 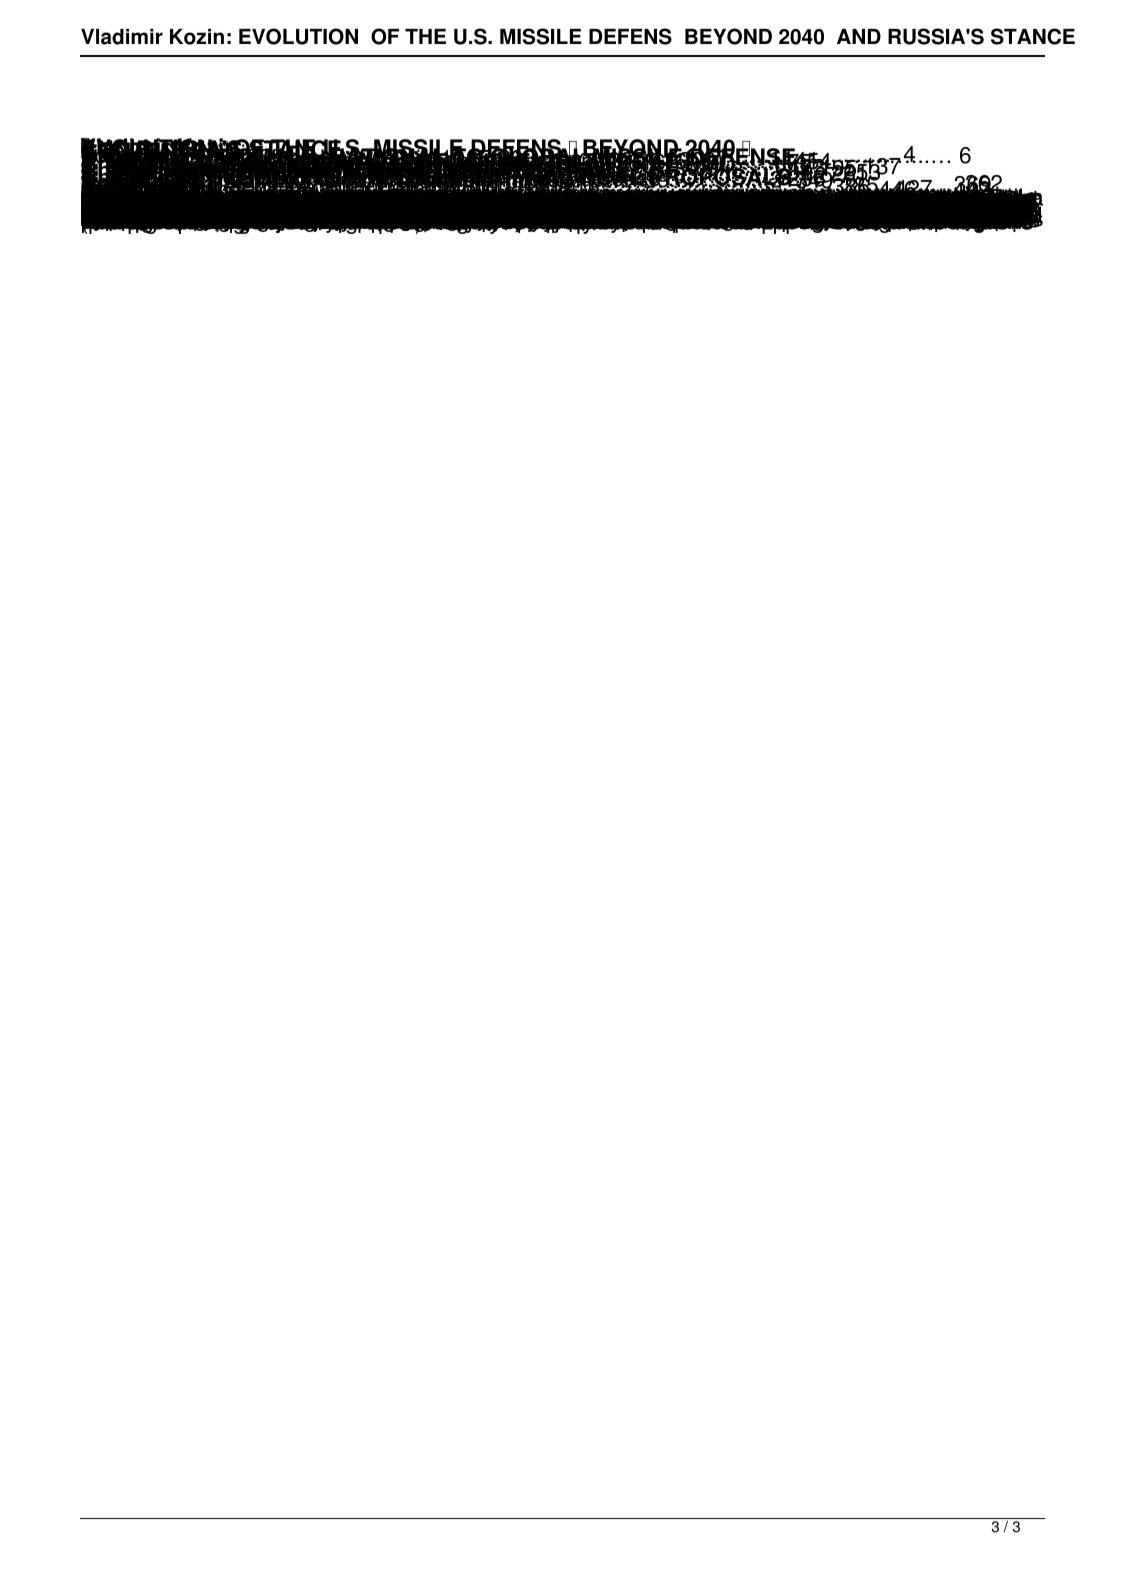 What do you see at coordinates (405, 164) in the screenshot?
I see `FIELDING` at bounding box center [405, 164].
